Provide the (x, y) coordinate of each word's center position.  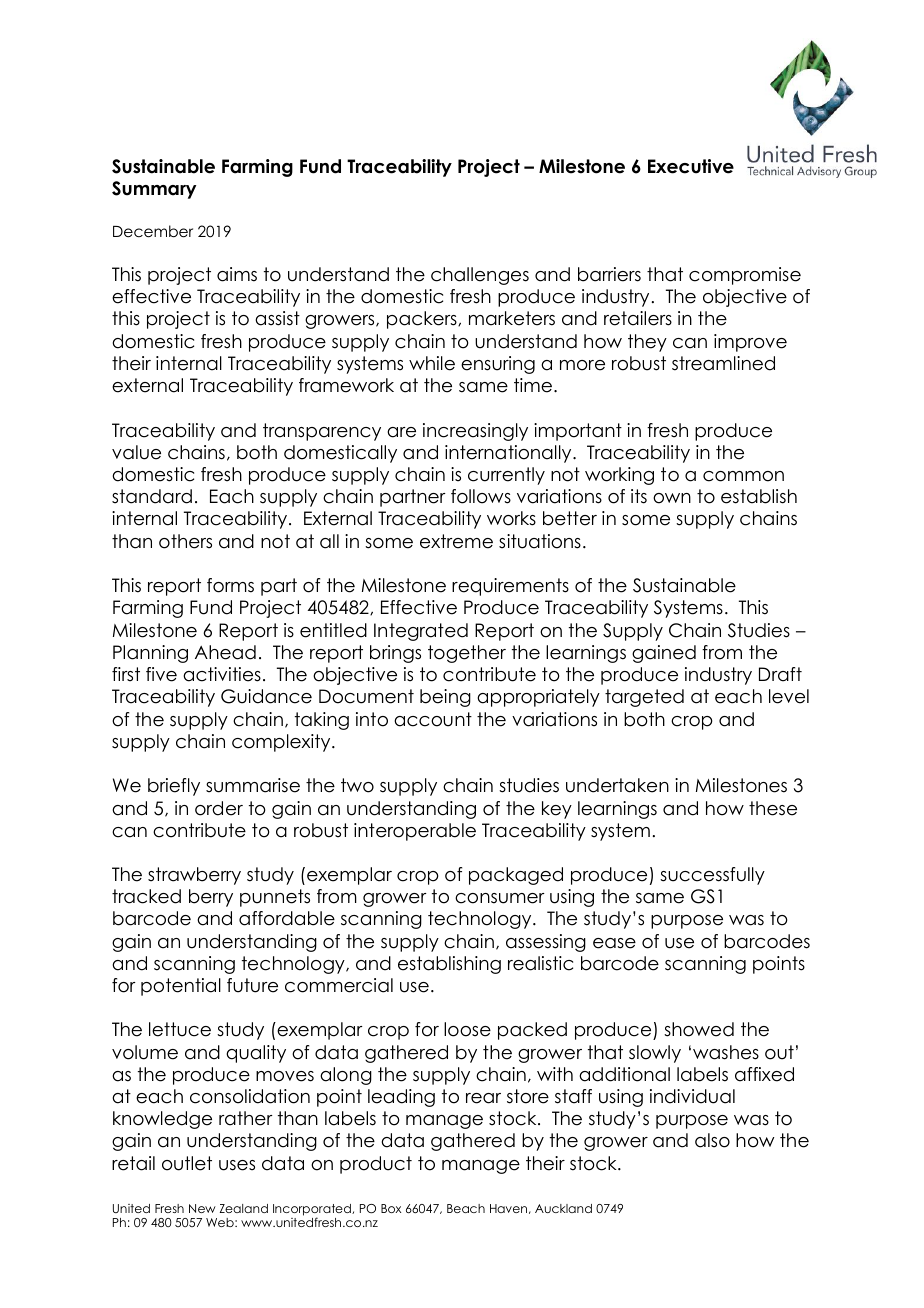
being (445, 698)
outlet (187, 1163)
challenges (480, 276)
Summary (154, 190)
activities (222, 674)
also (712, 1140)
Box (391, 1208)
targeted (644, 698)
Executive (691, 166)
